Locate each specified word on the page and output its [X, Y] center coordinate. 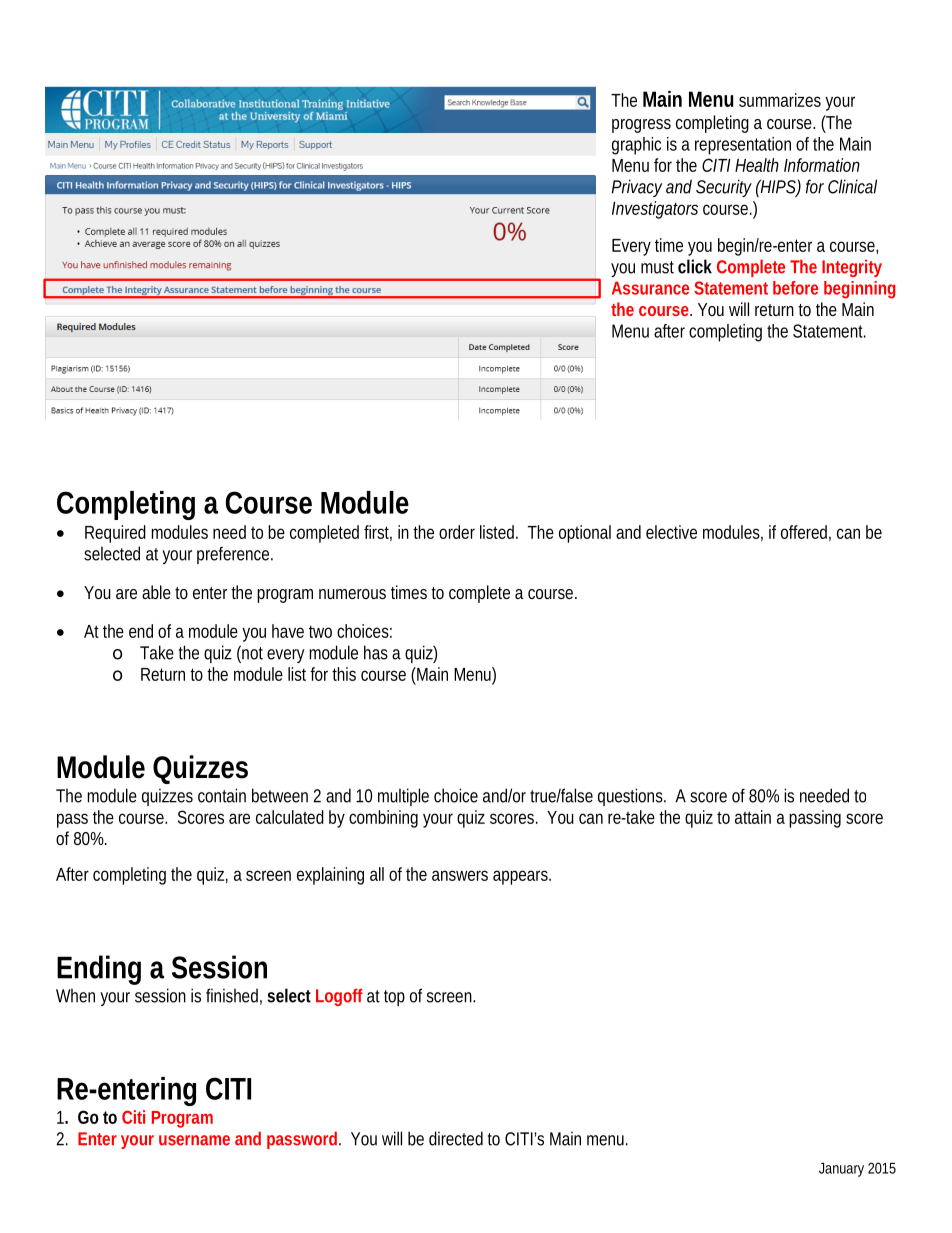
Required [115, 534]
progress [641, 126]
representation [743, 146]
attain [753, 817]
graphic [636, 146]
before [795, 288]
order [457, 532]
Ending [99, 970]
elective [671, 532]
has [376, 652]
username [194, 1140]
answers [460, 875]
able [156, 592]
